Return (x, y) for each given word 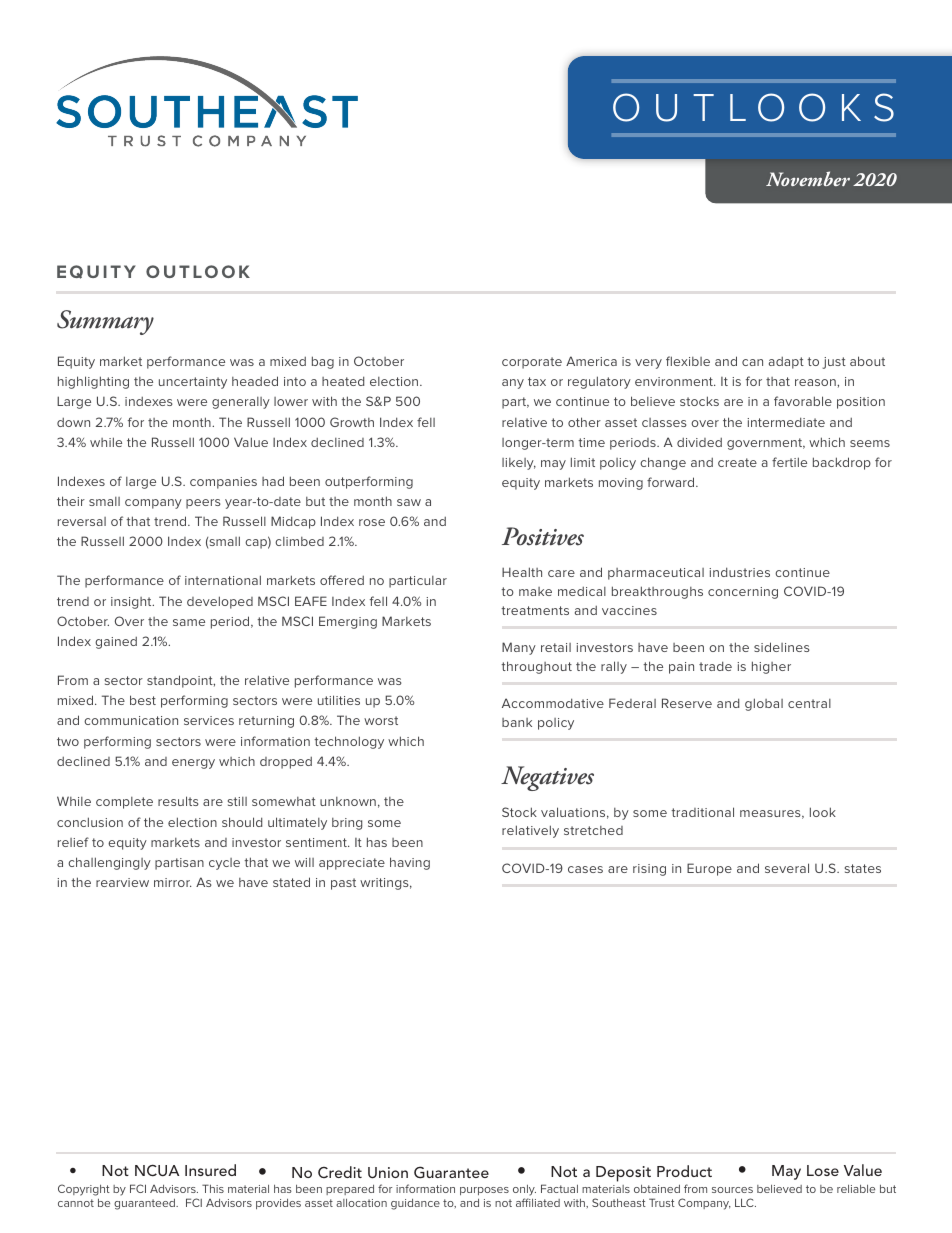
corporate (532, 363)
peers (203, 504)
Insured (210, 1170)
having (410, 863)
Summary (105, 322)
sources (732, 1190)
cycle (224, 864)
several (787, 868)
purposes (484, 1191)
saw (409, 502)
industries (739, 572)
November (808, 178)
